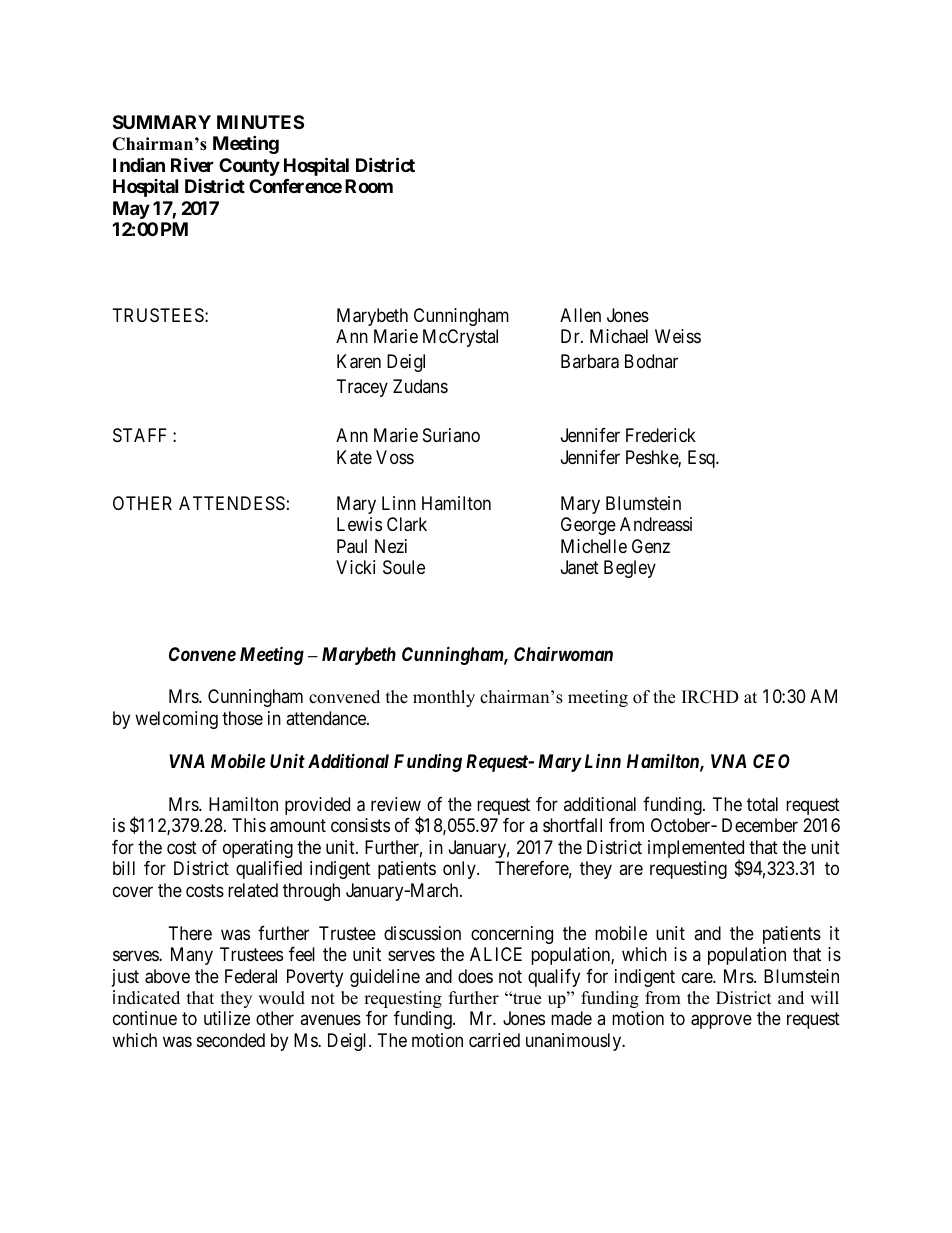 The height and width of the screenshot is (1233, 952). What do you see at coordinates (369, 186) in the screenshot?
I see `Room` at bounding box center [369, 186].
